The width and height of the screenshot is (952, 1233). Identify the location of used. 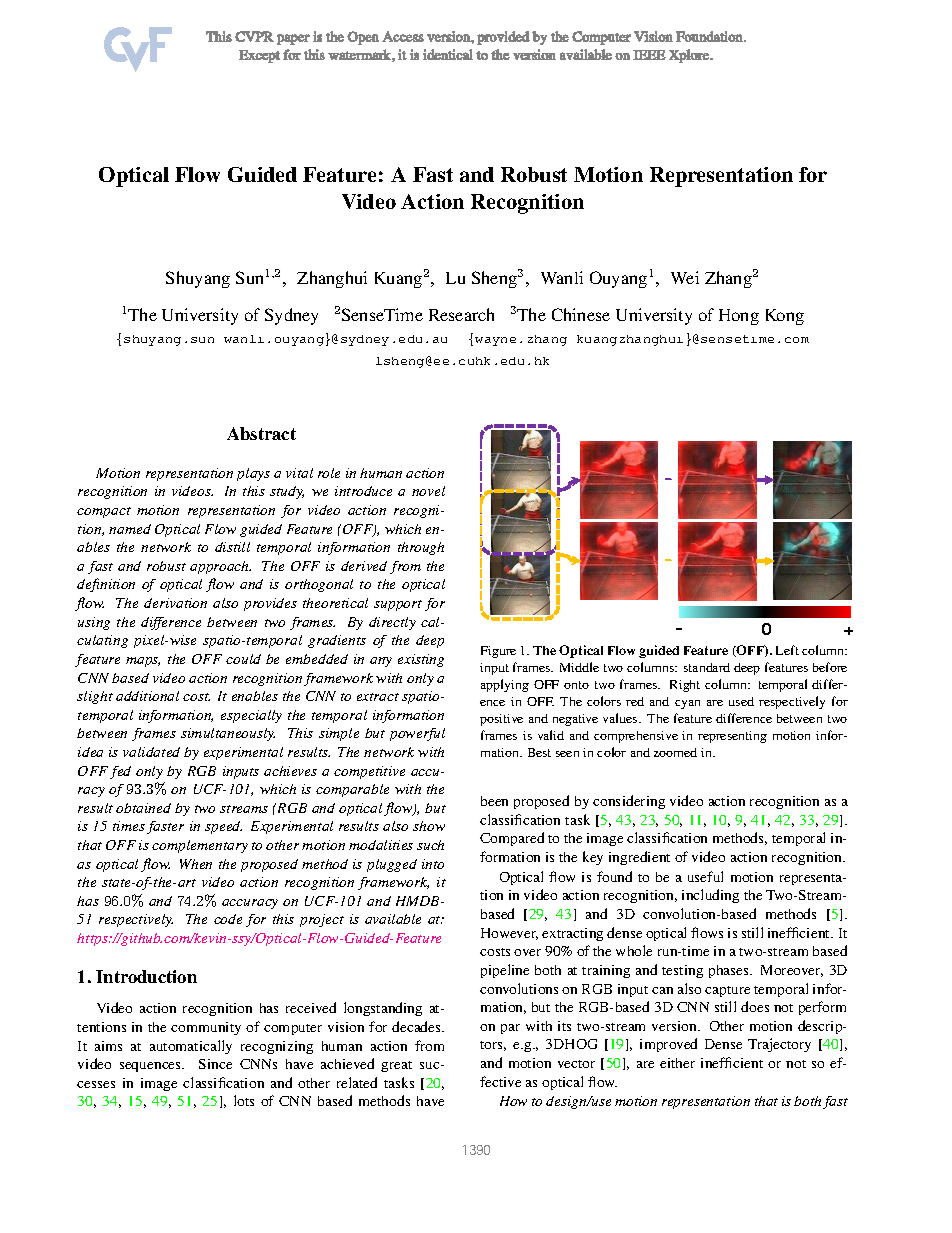
(741, 701).
